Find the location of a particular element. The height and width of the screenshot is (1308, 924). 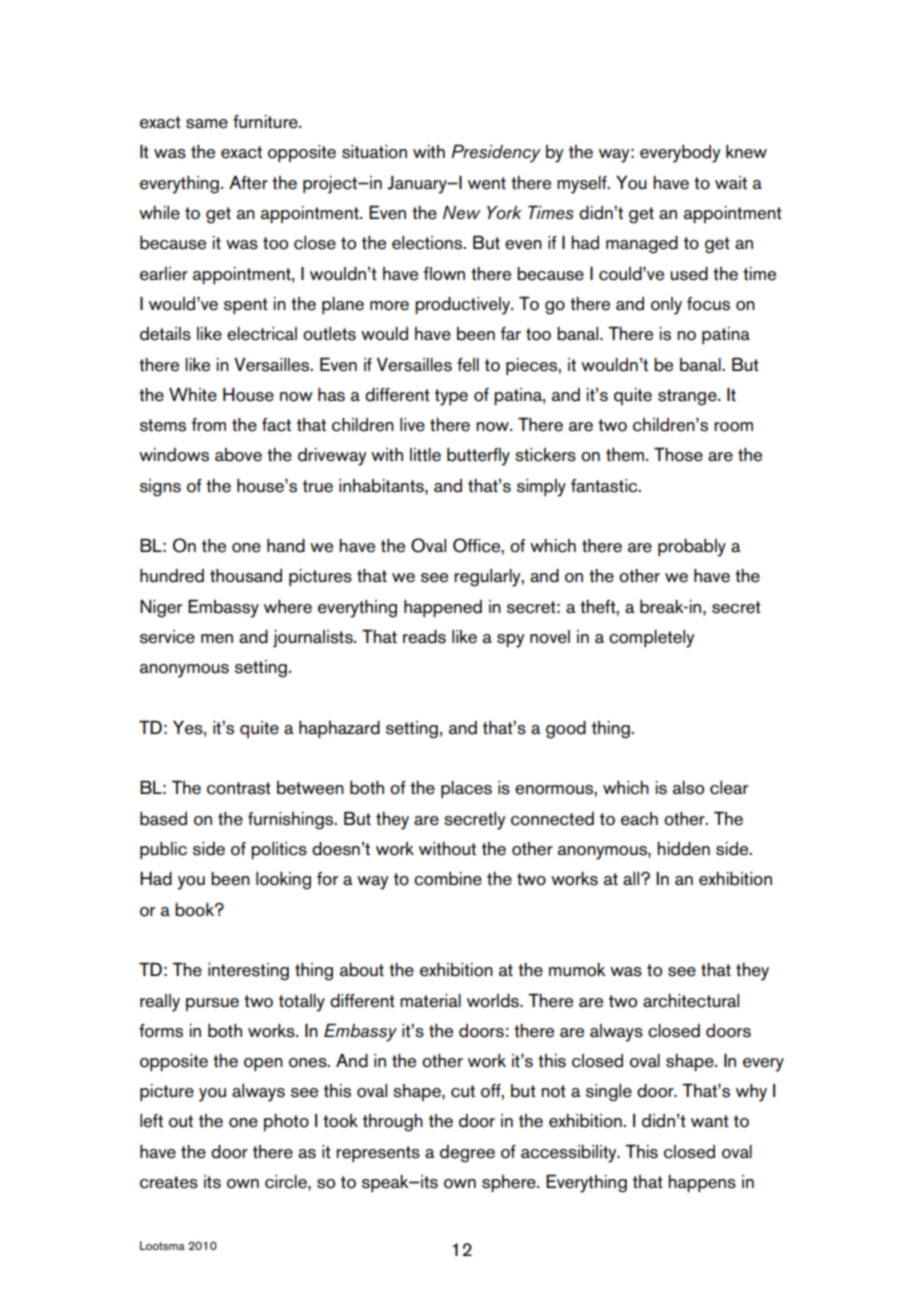

same is located at coordinates (207, 124).
